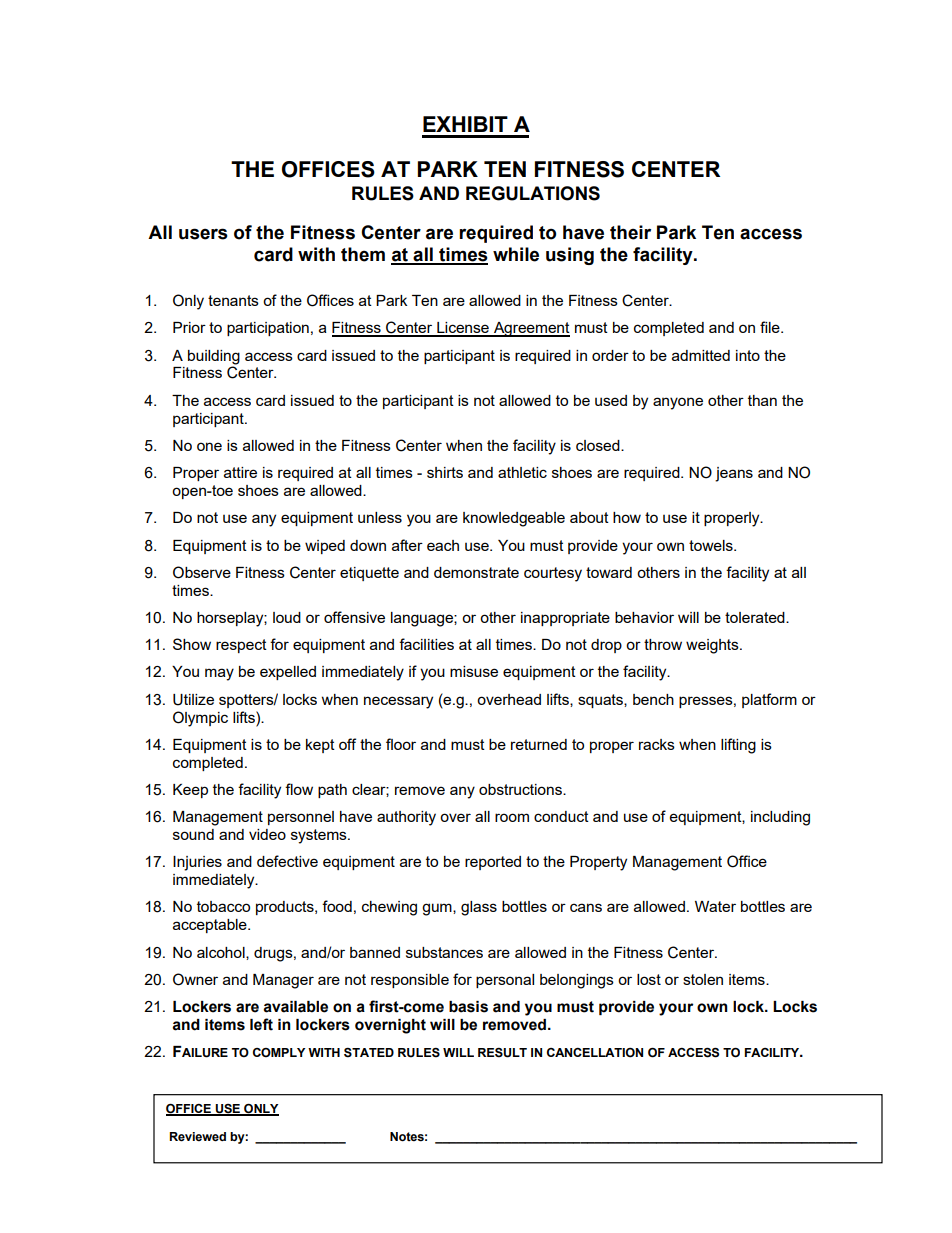 Image resolution: width=952 pixels, height=1233 pixels. What do you see at coordinates (514, 519) in the image?
I see `knowledgeable` at bounding box center [514, 519].
